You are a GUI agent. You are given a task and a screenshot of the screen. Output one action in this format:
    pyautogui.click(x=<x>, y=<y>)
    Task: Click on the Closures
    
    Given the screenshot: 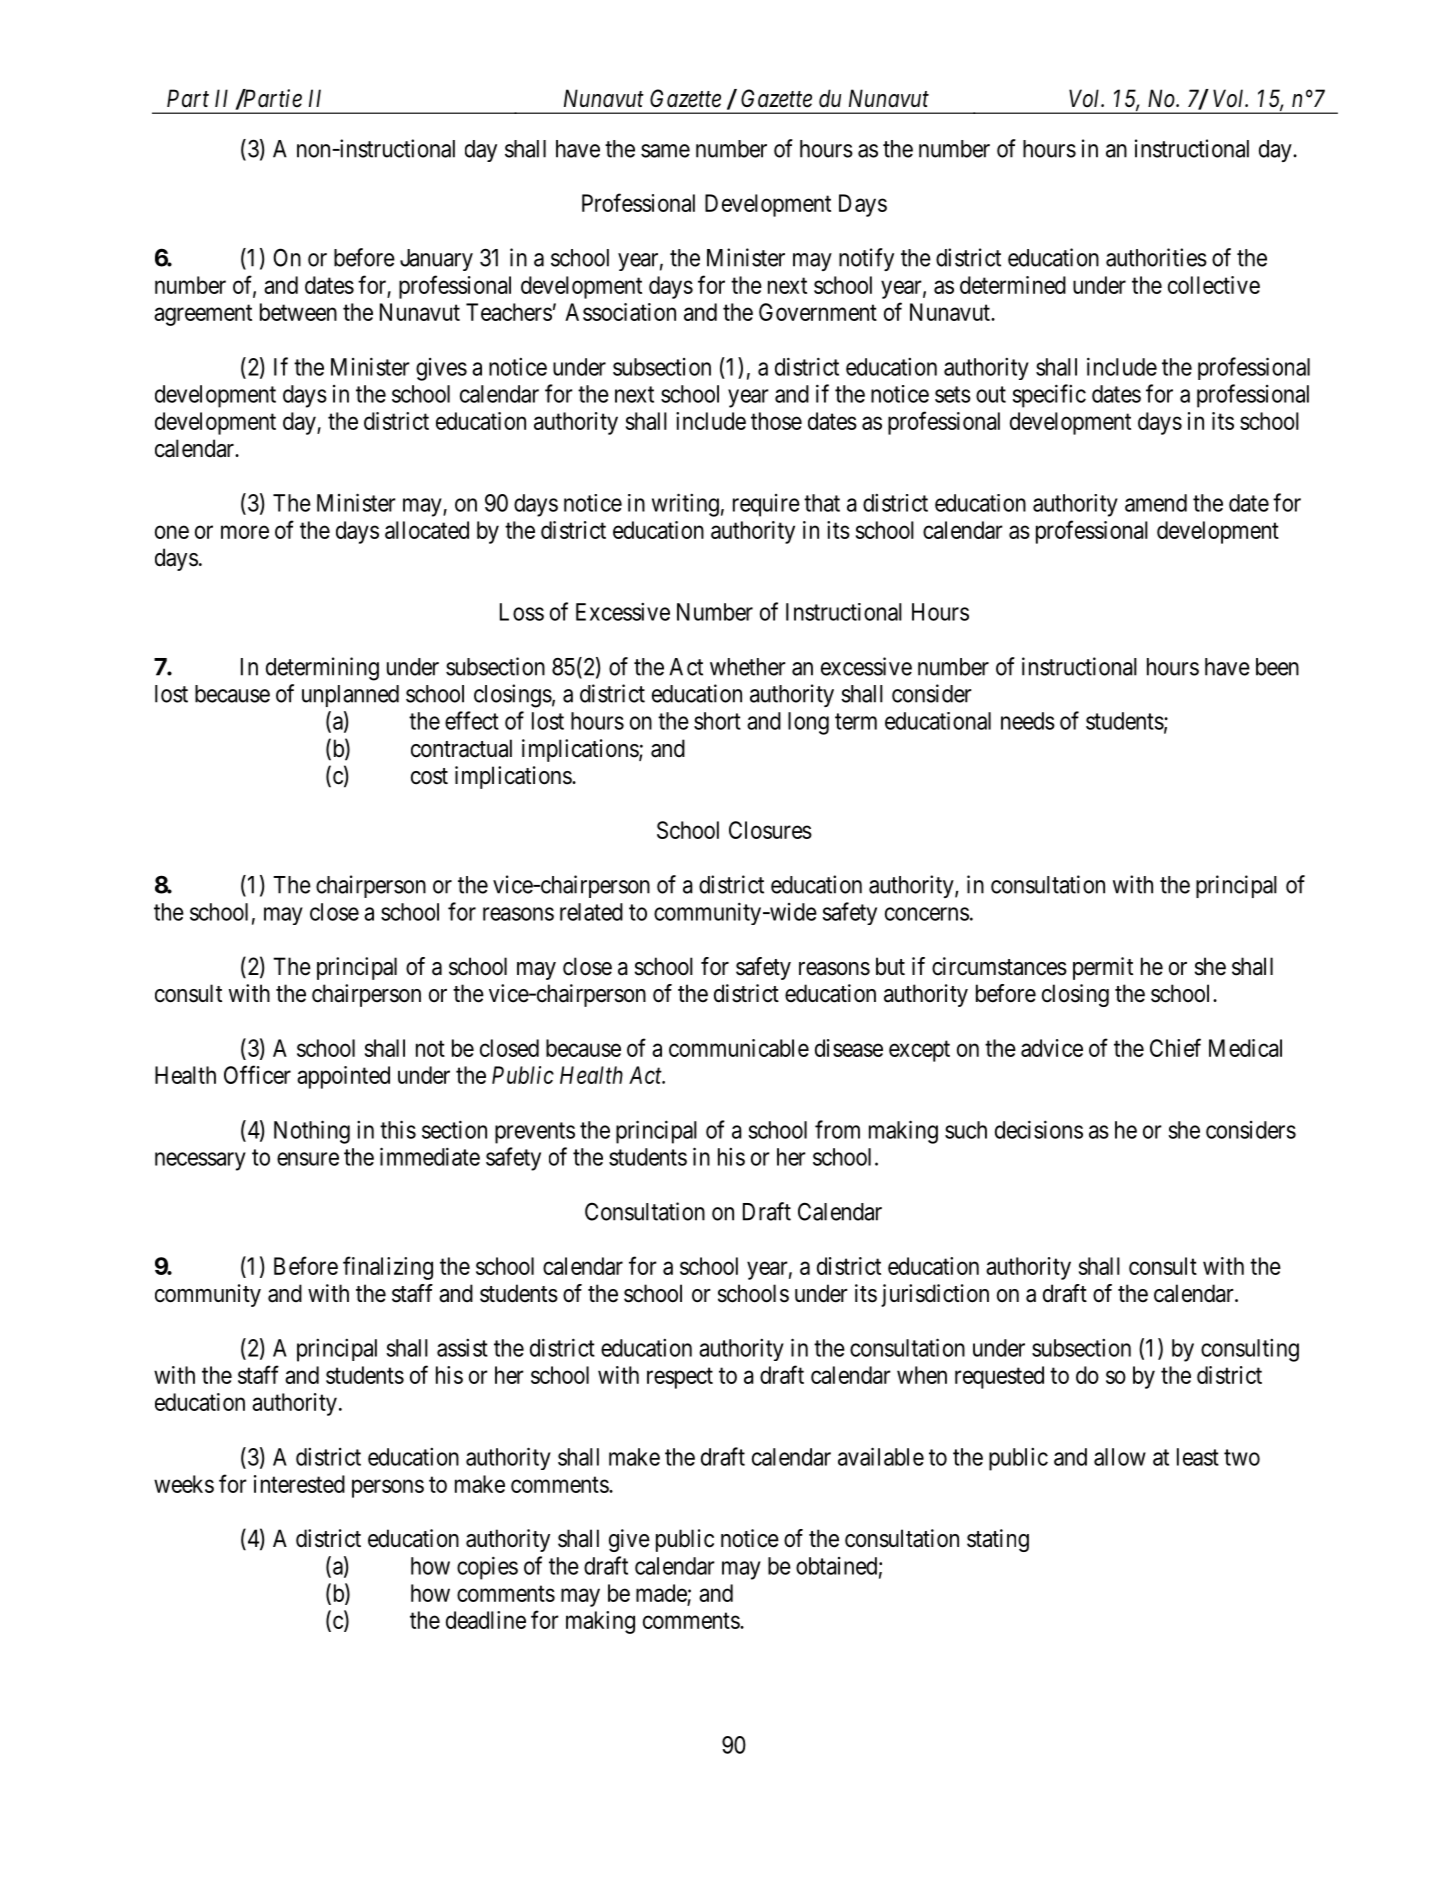 What is the action you would take?
    pyautogui.click(x=770, y=830)
